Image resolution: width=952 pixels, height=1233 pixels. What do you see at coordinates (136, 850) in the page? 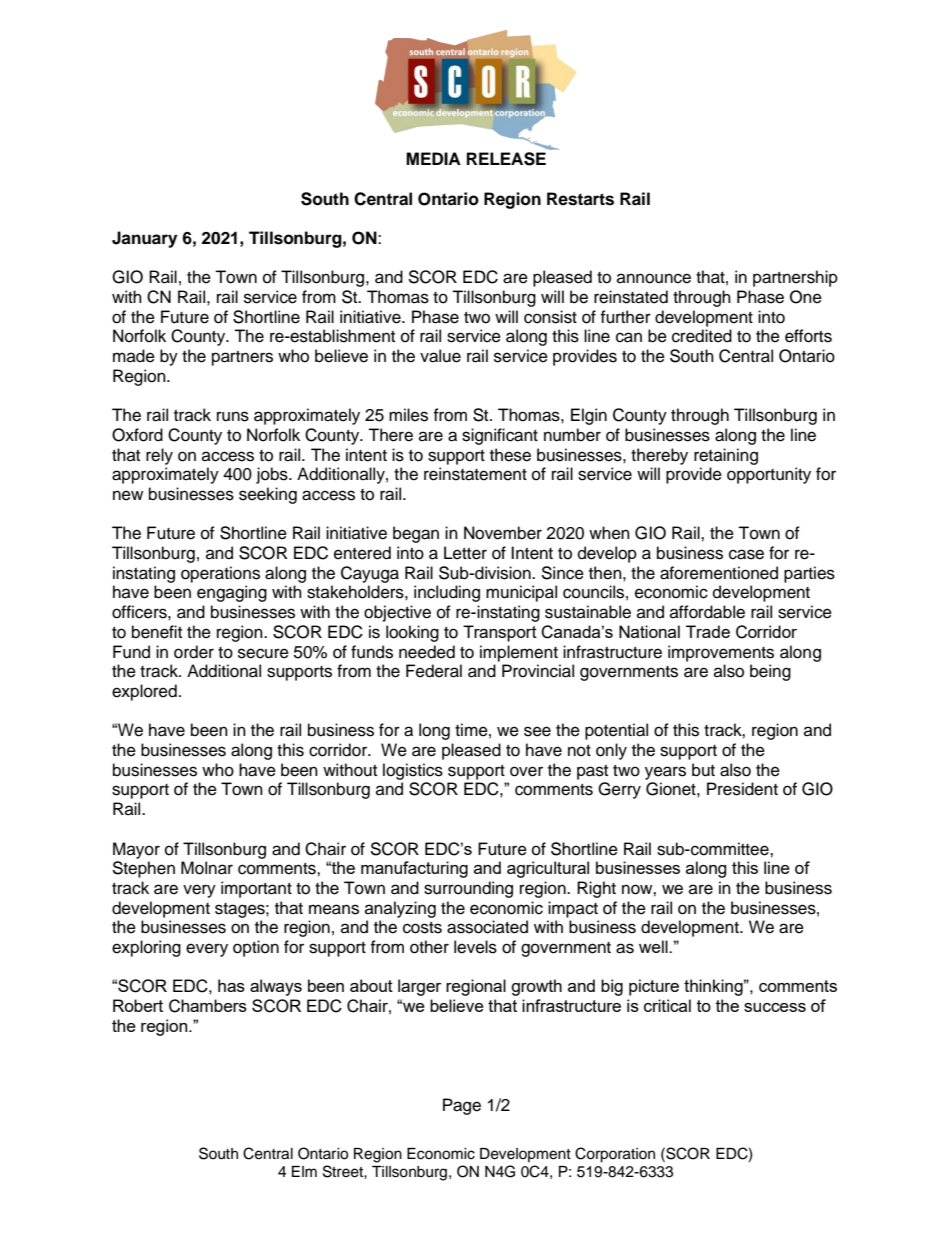
I see `Mayor` at bounding box center [136, 850].
